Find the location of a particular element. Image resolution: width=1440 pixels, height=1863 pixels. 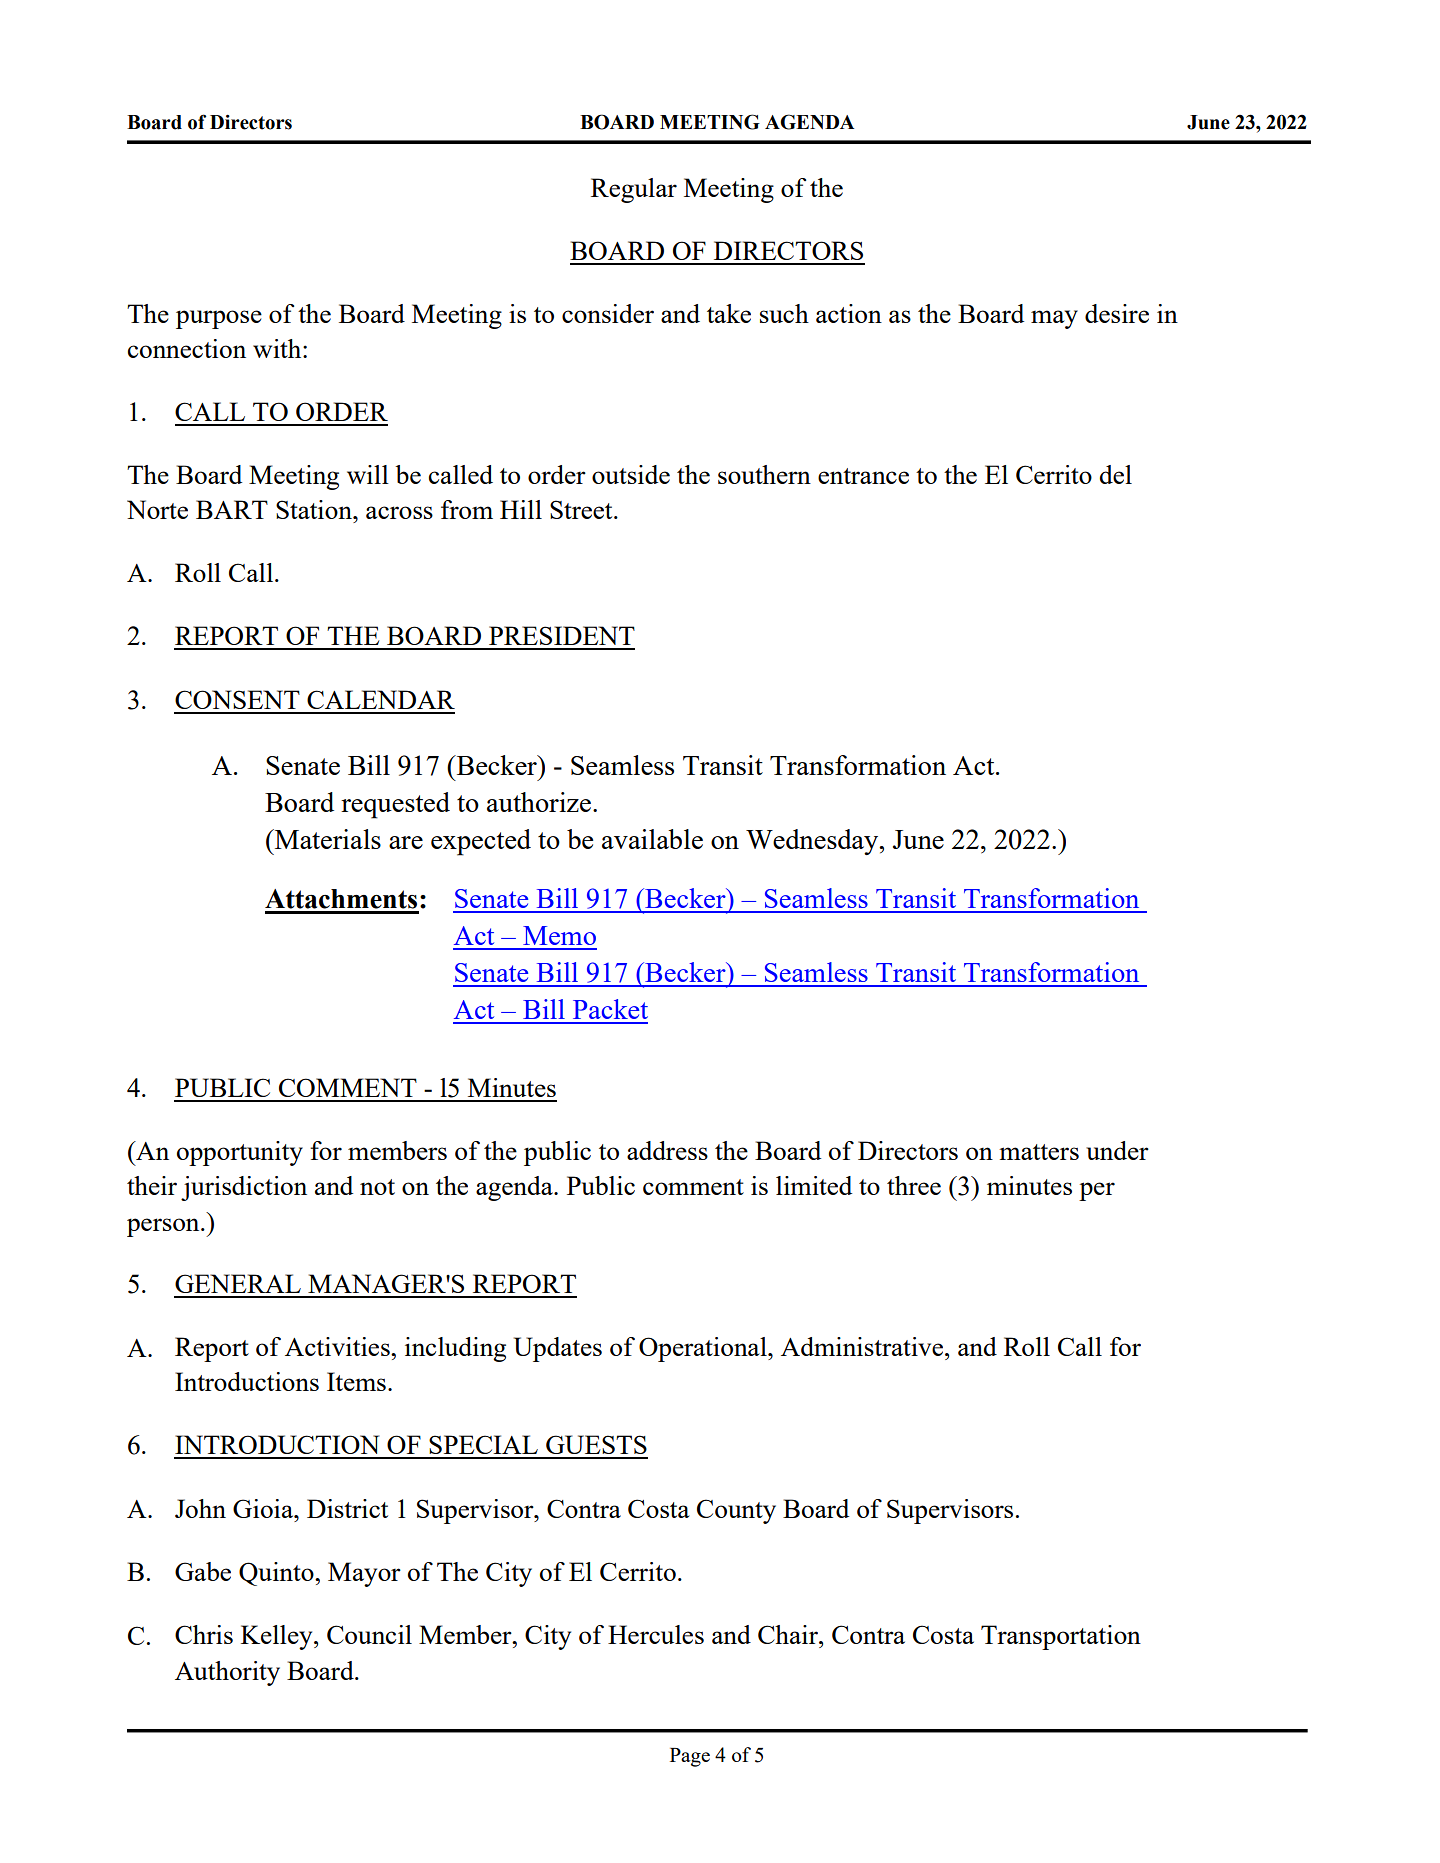

jurisdiction is located at coordinates (244, 1188).
